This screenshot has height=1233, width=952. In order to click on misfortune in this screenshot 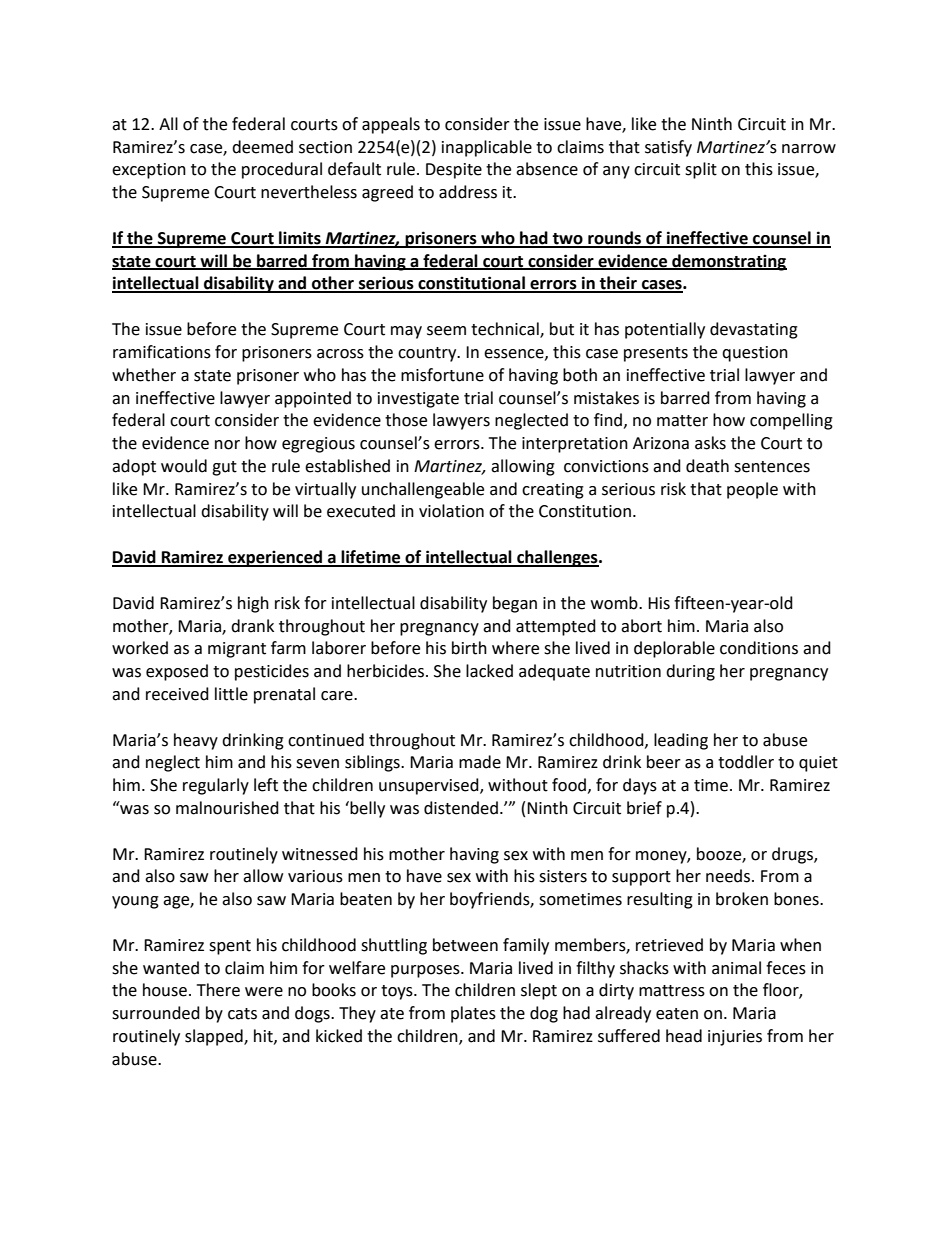, I will do `click(442, 375)`.
